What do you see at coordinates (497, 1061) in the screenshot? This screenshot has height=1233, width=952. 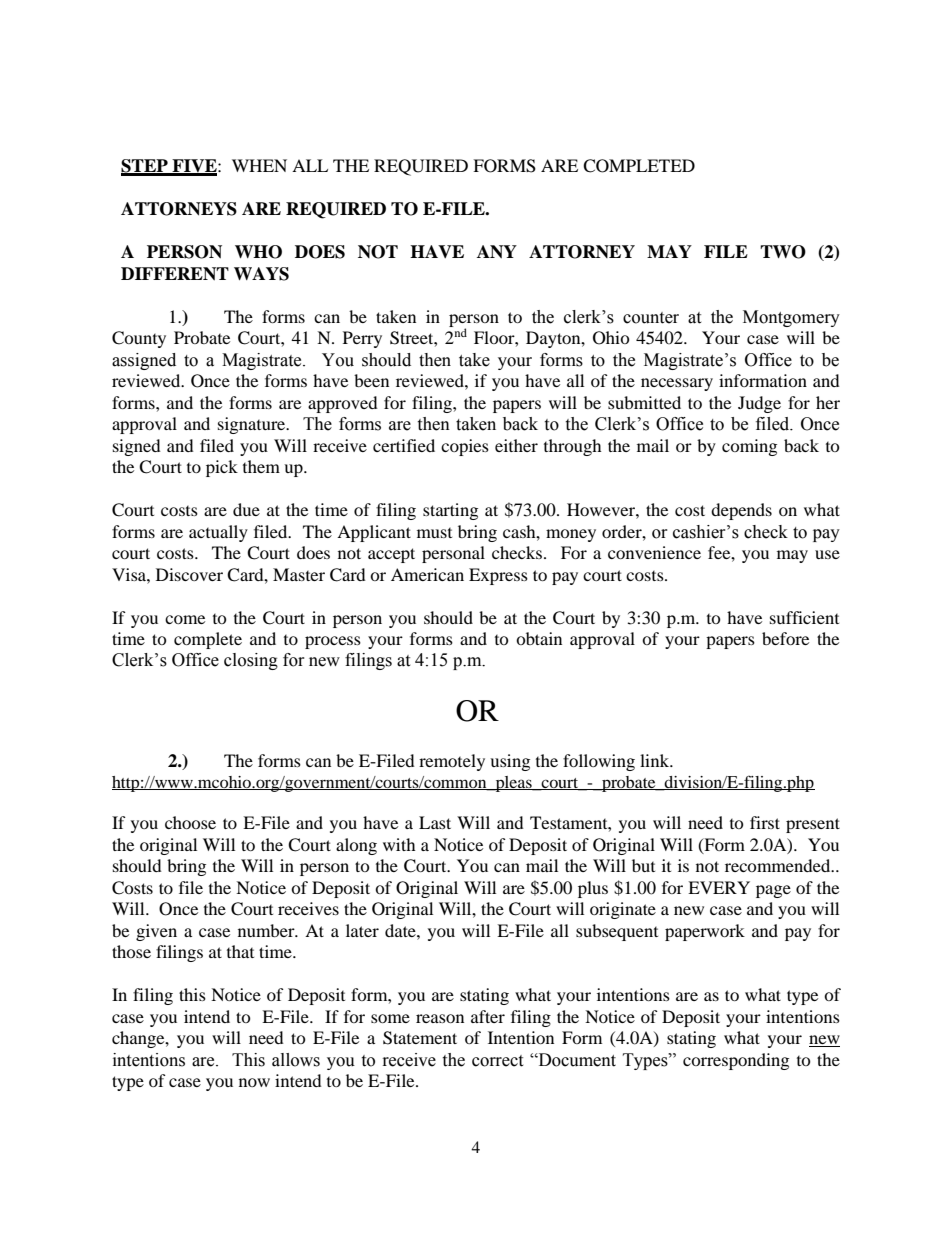 I see `correct` at bounding box center [497, 1061].
